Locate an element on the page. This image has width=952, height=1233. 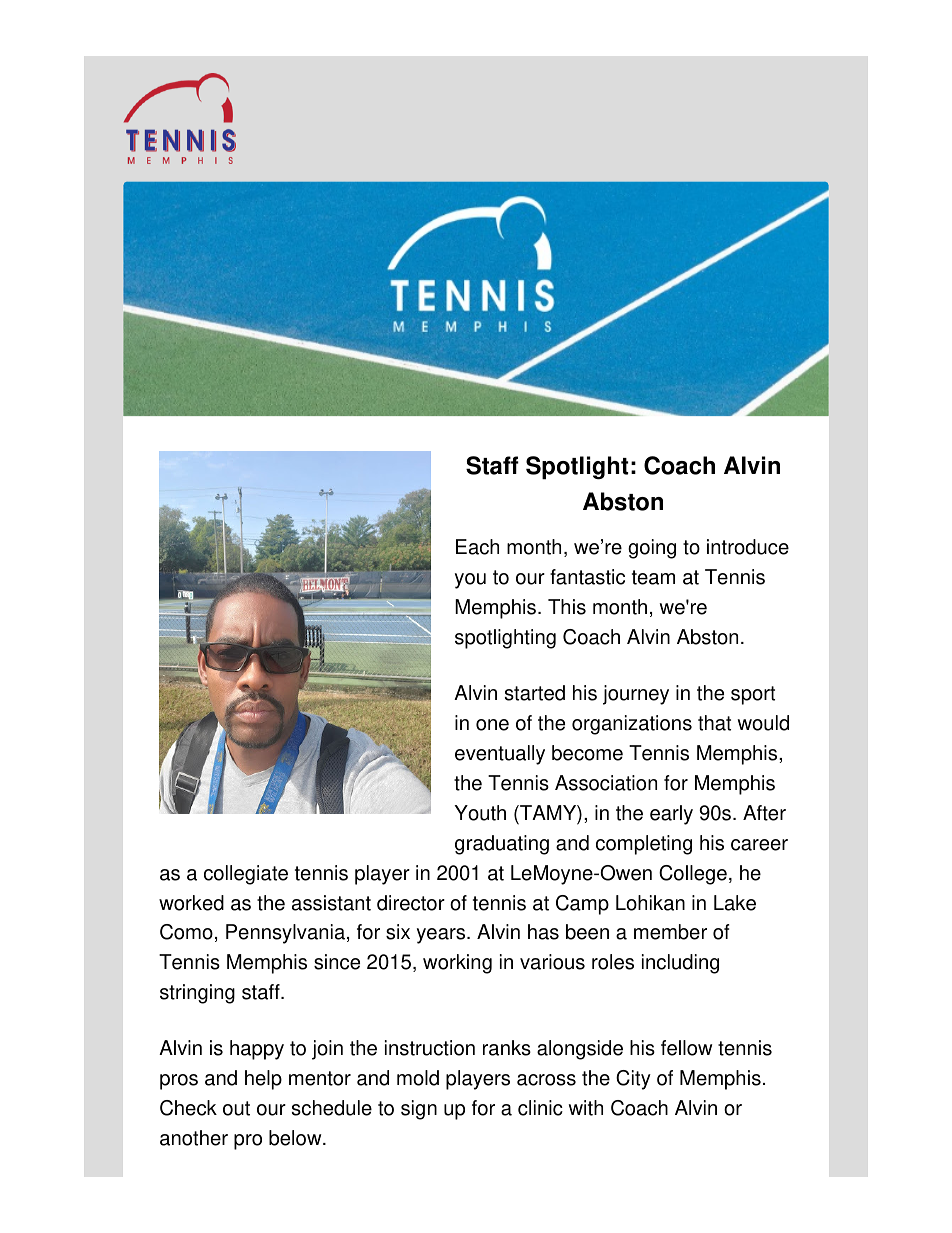
Each is located at coordinates (477, 547).
